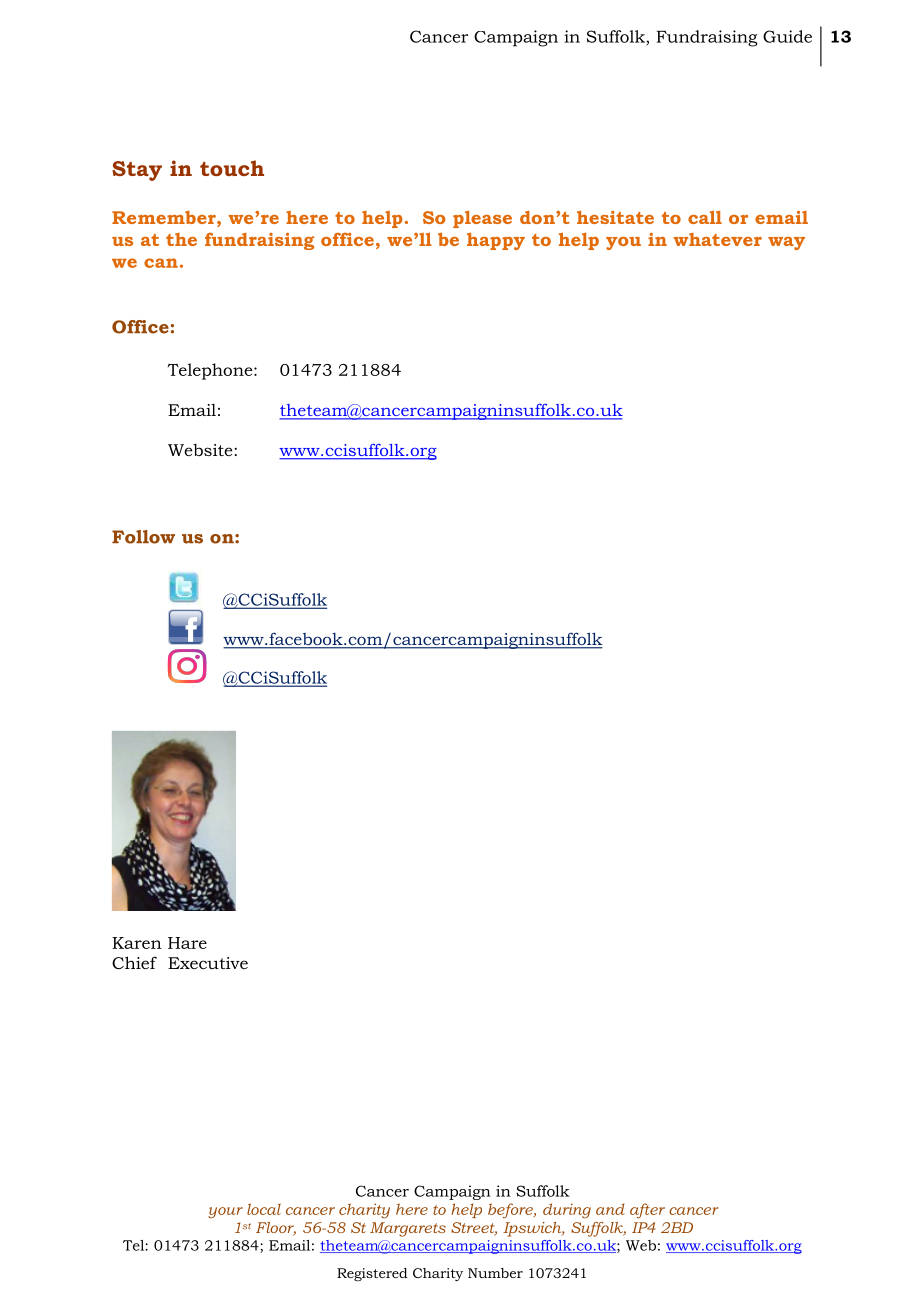 The height and width of the document is (1308, 924). Describe the element at coordinates (225, 1213) in the document. I see `your` at that location.
